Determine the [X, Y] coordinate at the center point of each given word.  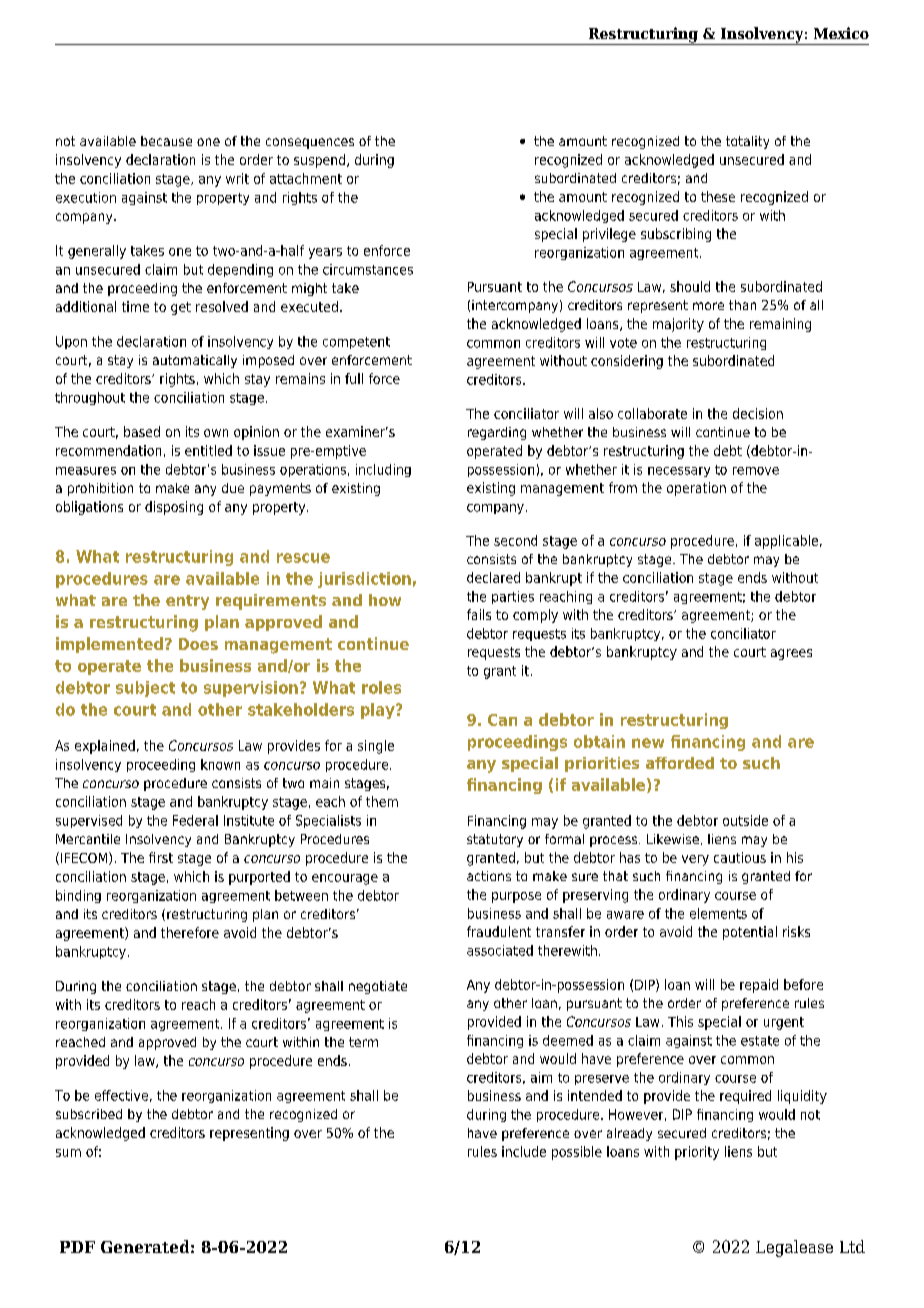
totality [747, 142]
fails [479, 614]
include [524, 1151]
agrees [791, 654]
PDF [77, 1247]
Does [198, 644]
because [166, 141]
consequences [310, 143]
